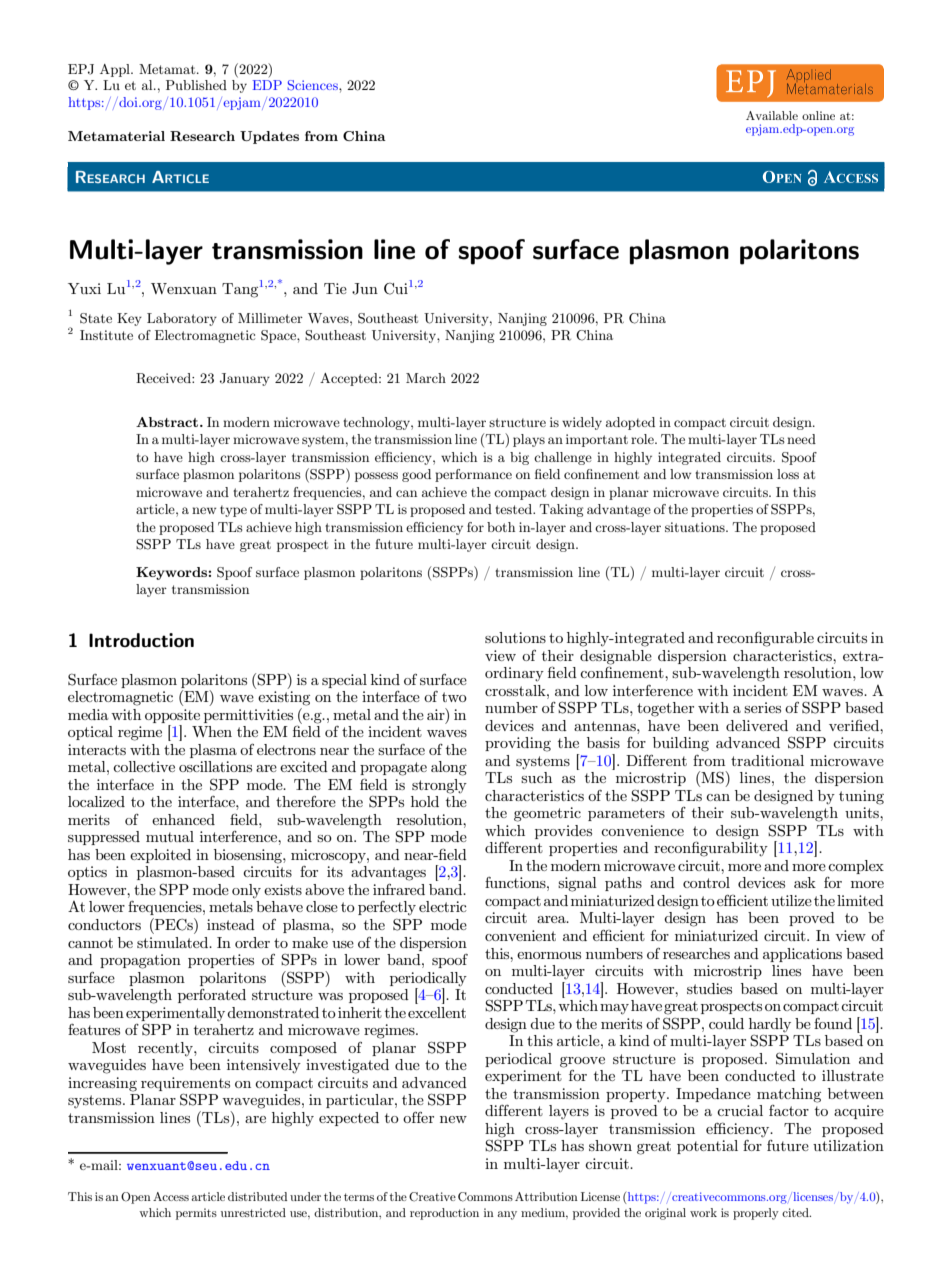  I want to click on Introduction, so click(141, 640).
